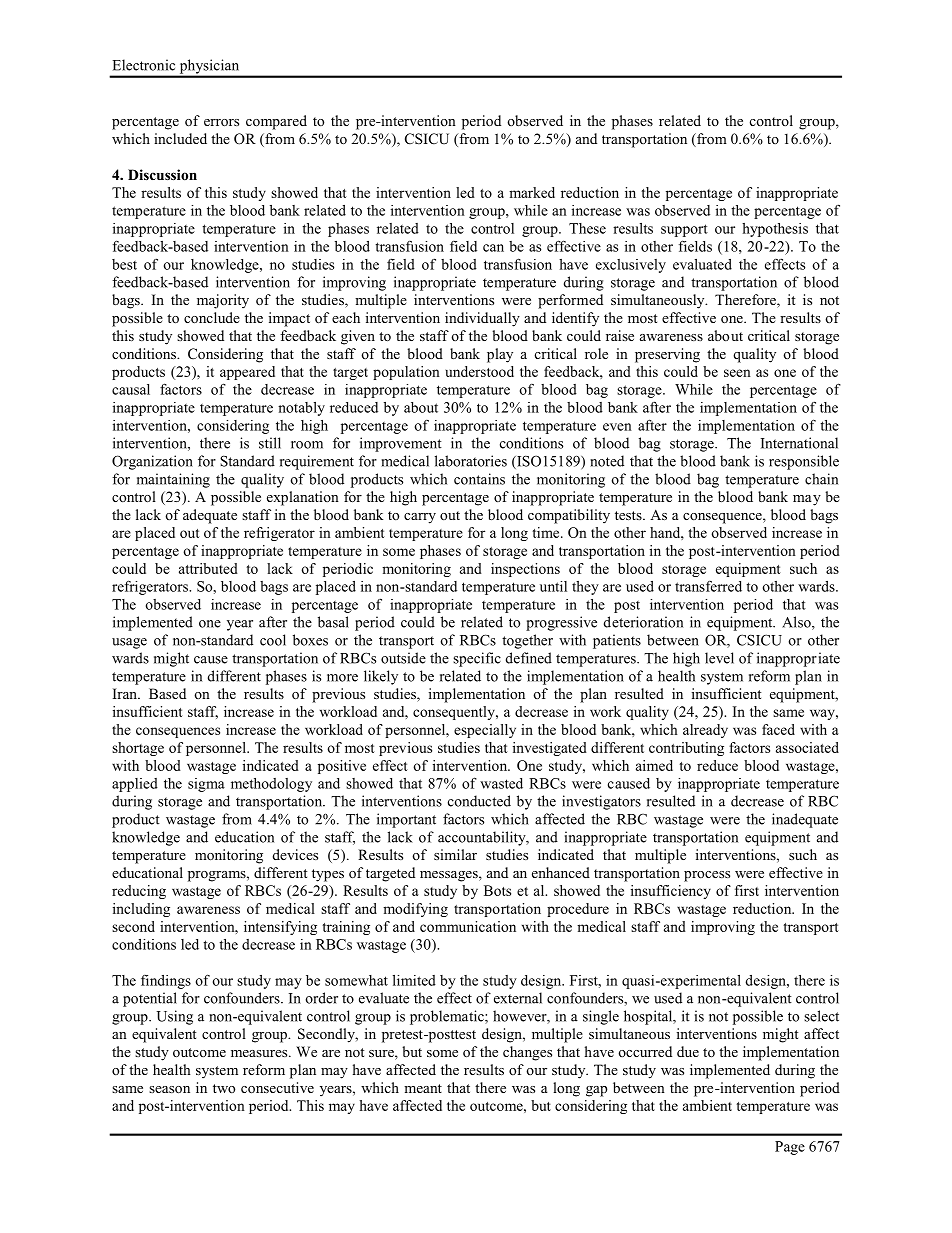 The width and height of the page is (952, 1233). Describe the element at coordinates (477, 659) in the page. I see `specific` at that location.
